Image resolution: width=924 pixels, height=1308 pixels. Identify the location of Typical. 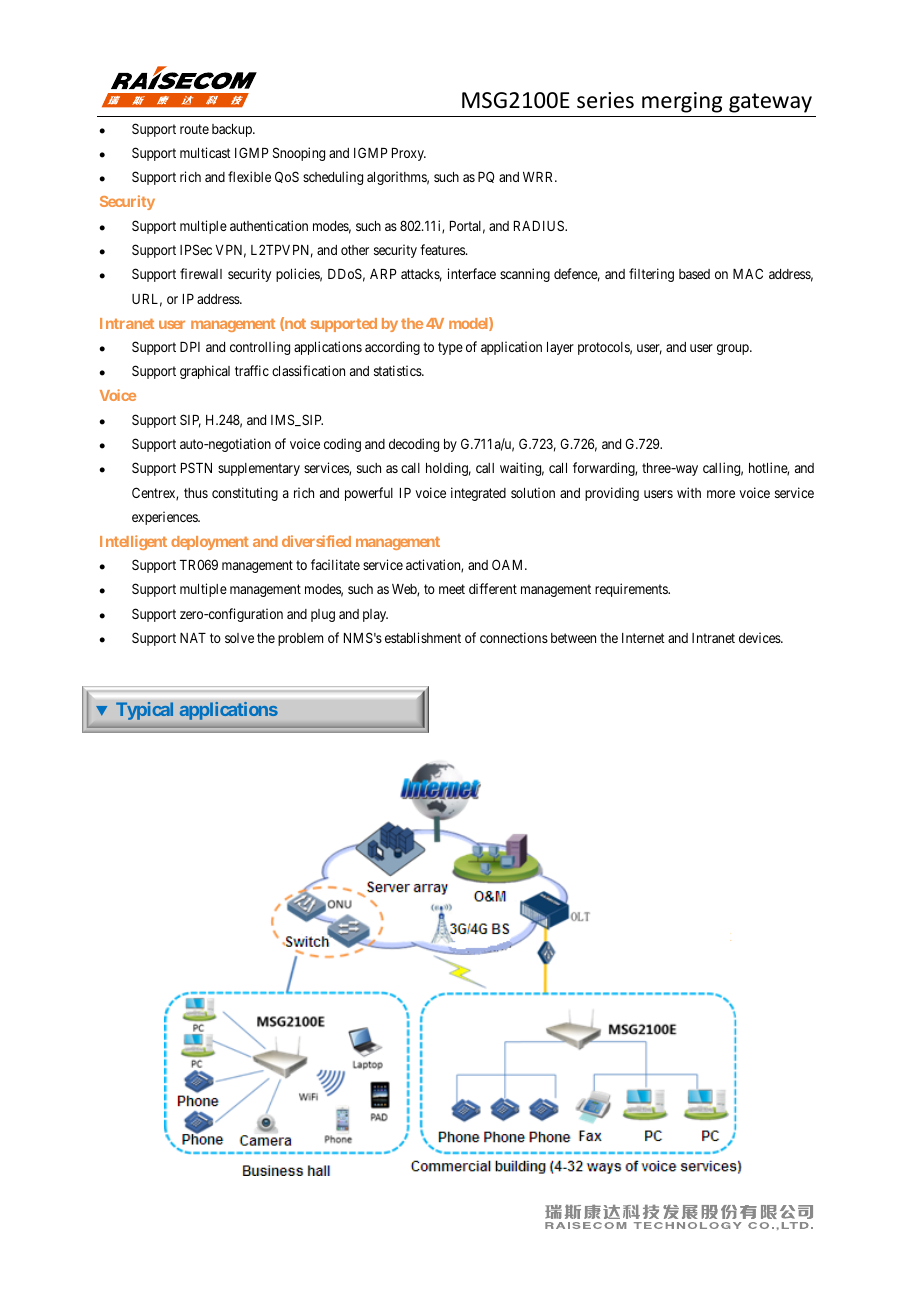
(144, 711).
